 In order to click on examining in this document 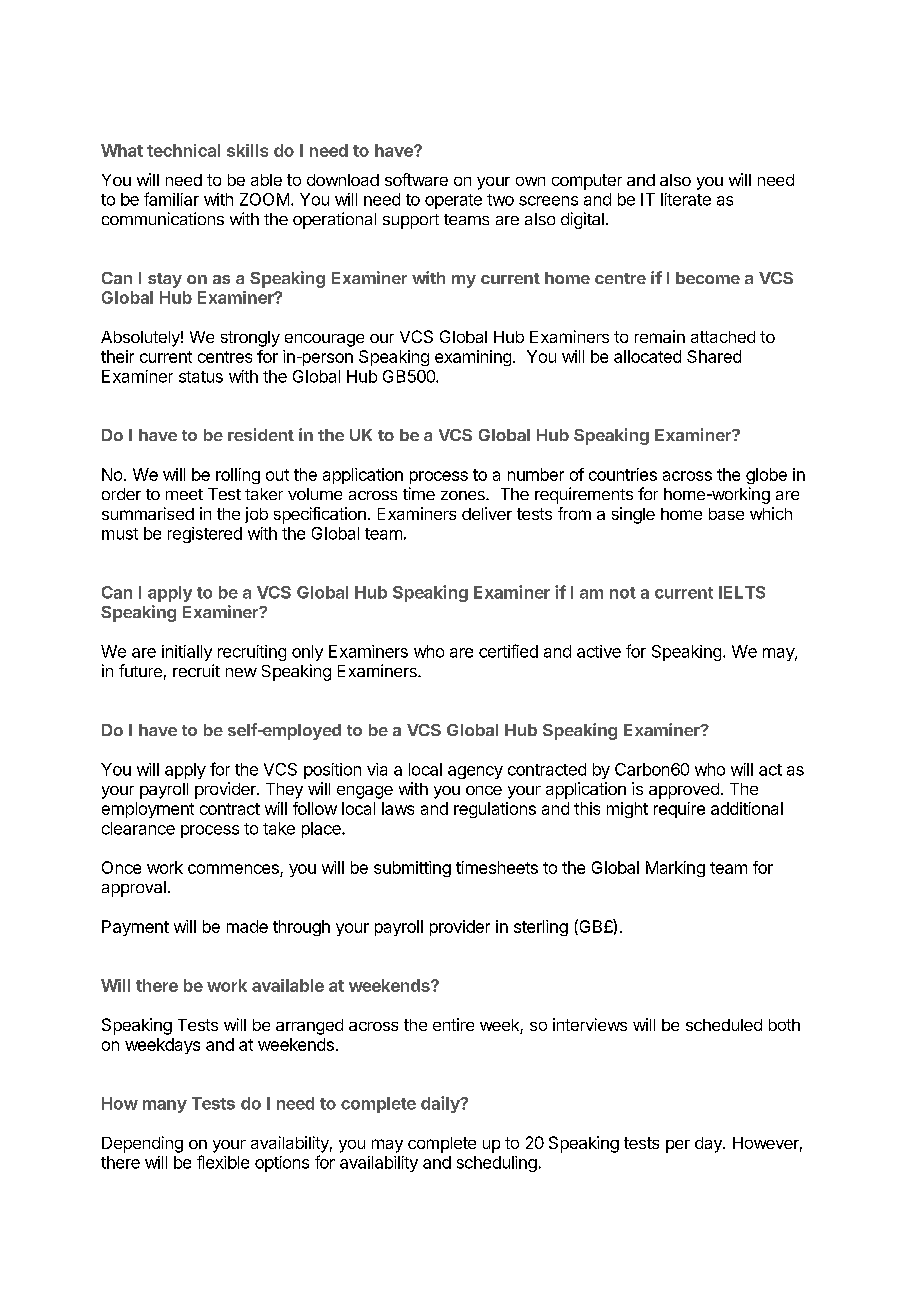, I will do `click(473, 358)`.
